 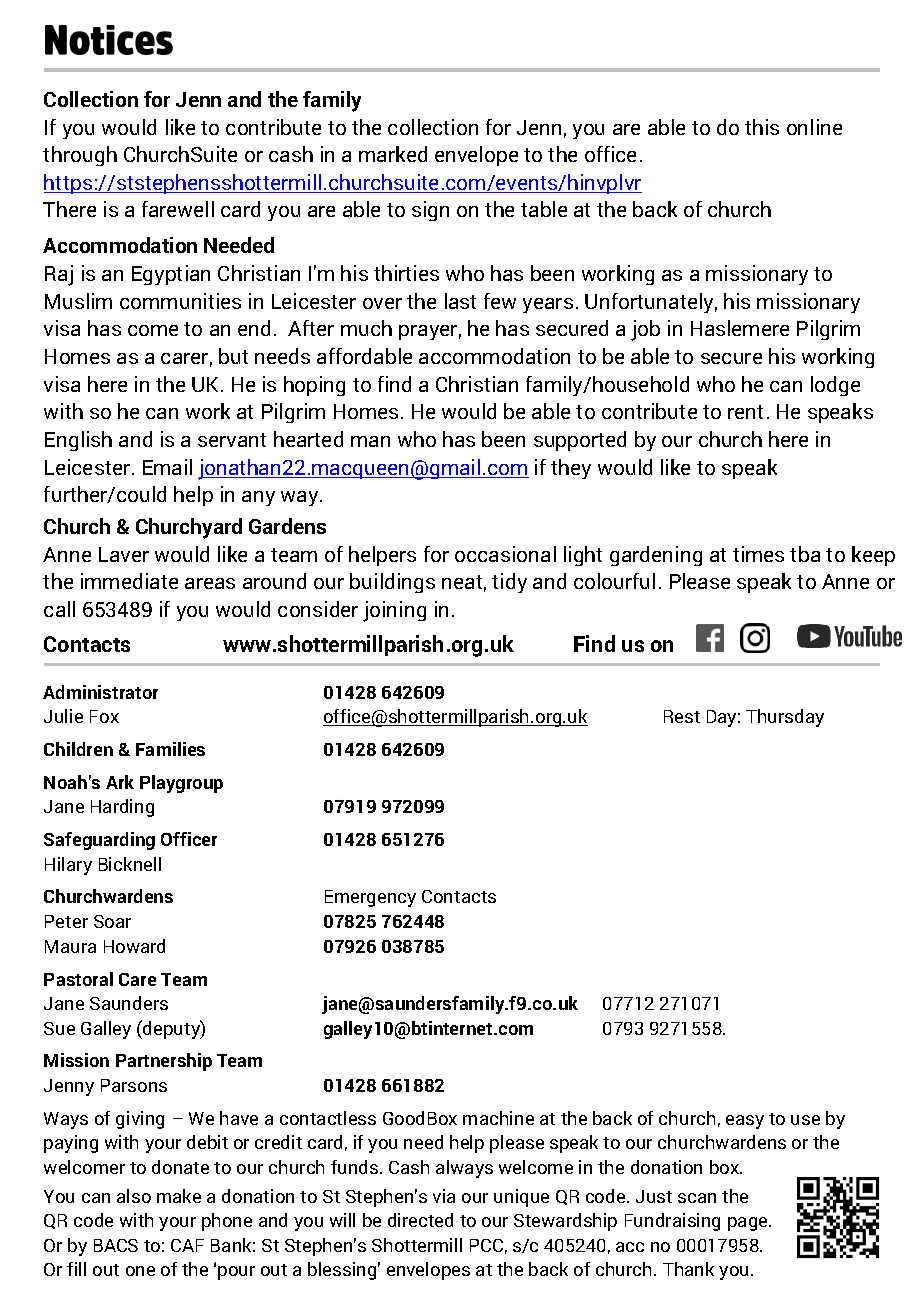 What do you see at coordinates (187, 1245) in the page?
I see `CAF` at bounding box center [187, 1245].
